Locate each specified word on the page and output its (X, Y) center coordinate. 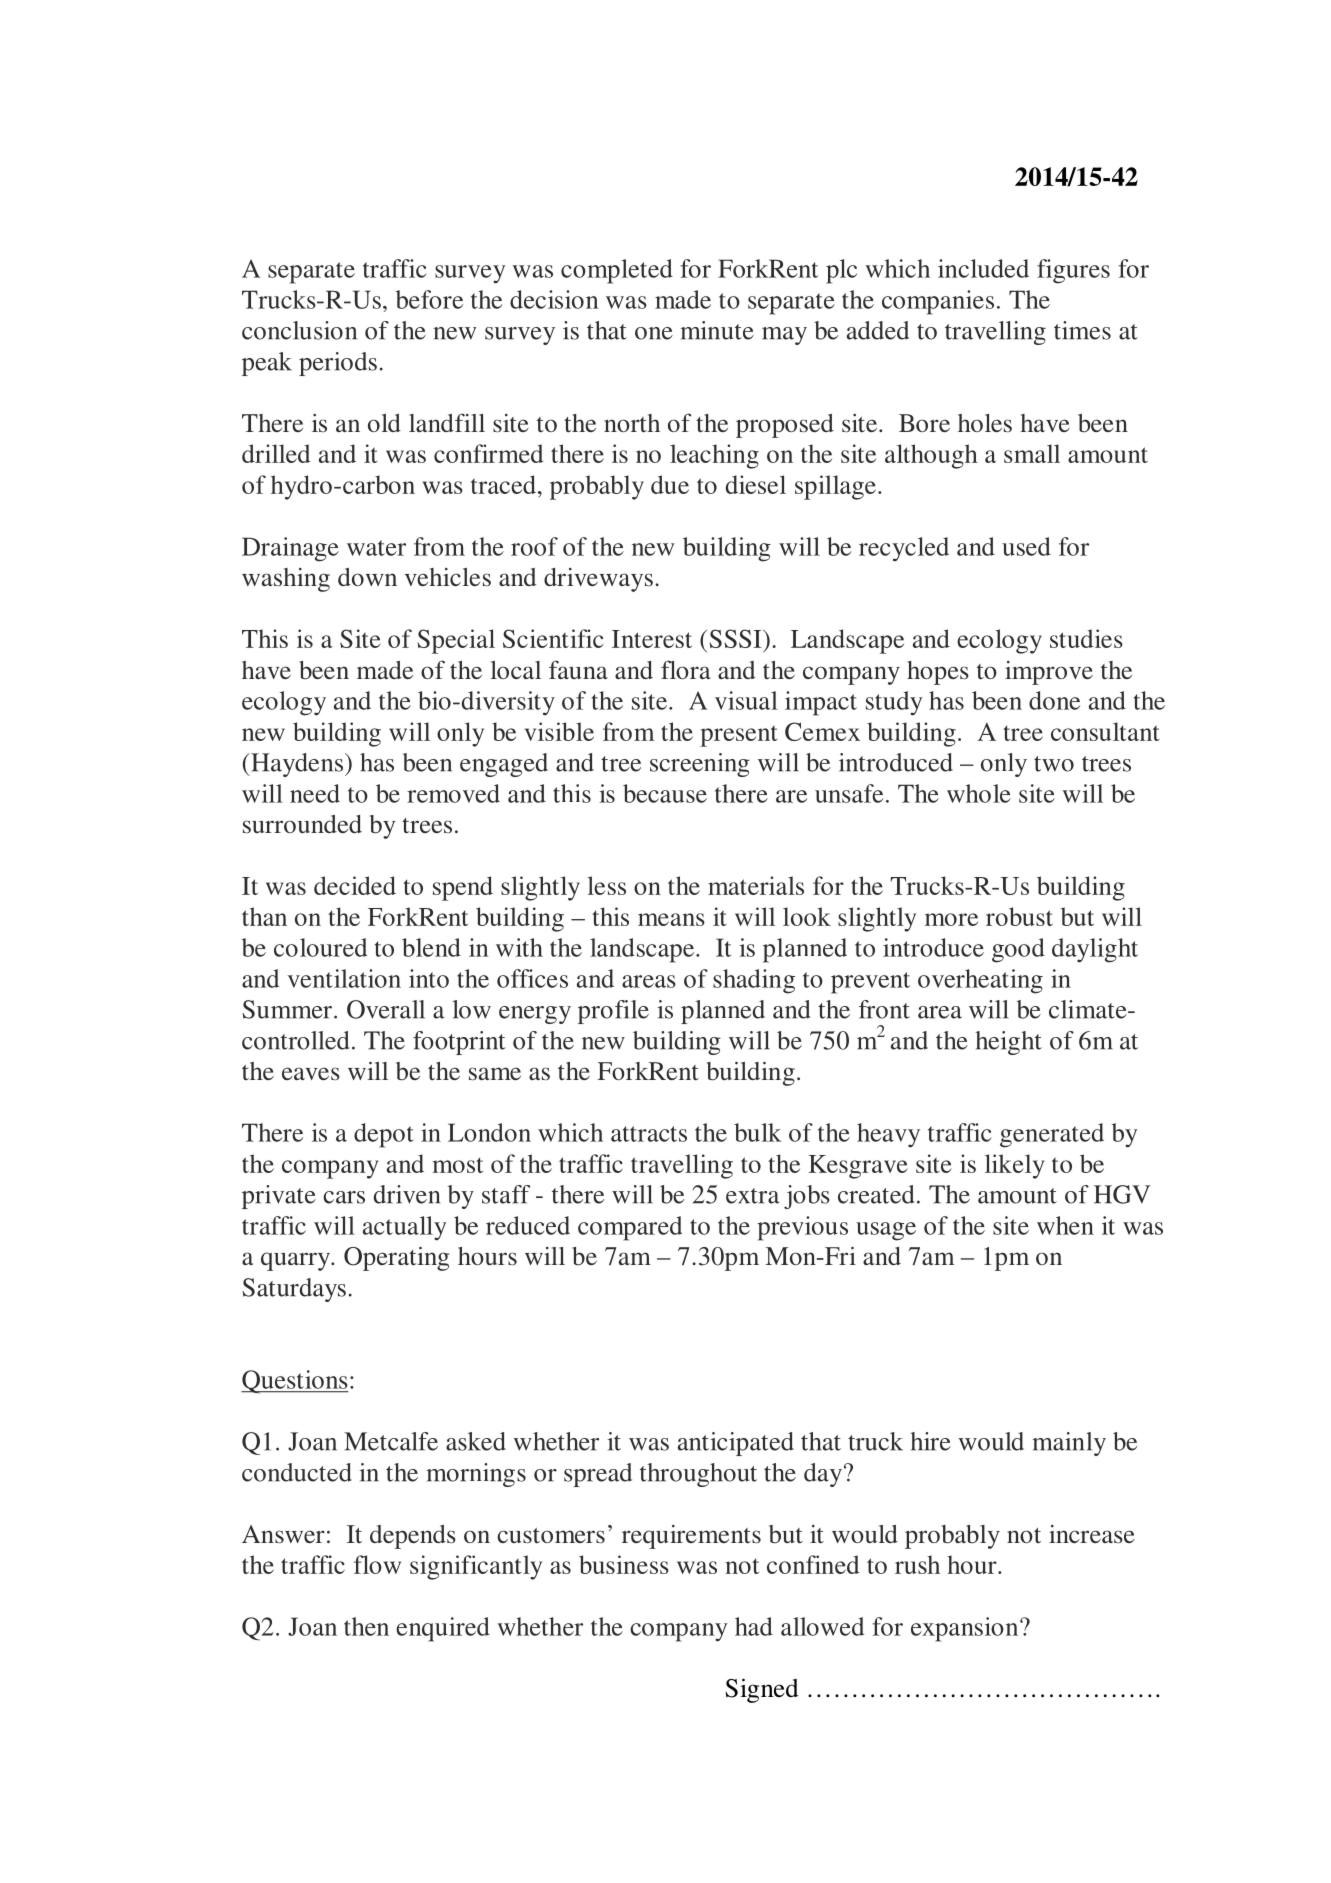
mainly (1069, 1444)
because (665, 793)
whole (979, 793)
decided (355, 885)
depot (384, 1135)
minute (717, 330)
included (983, 268)
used (1026, 546)
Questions (295, 1382)
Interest (652, 639)
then (366, 1626)
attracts (649, 1134)
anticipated (736, 1444)
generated (1052, 1135)
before (429, 299)
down (367, 577)
